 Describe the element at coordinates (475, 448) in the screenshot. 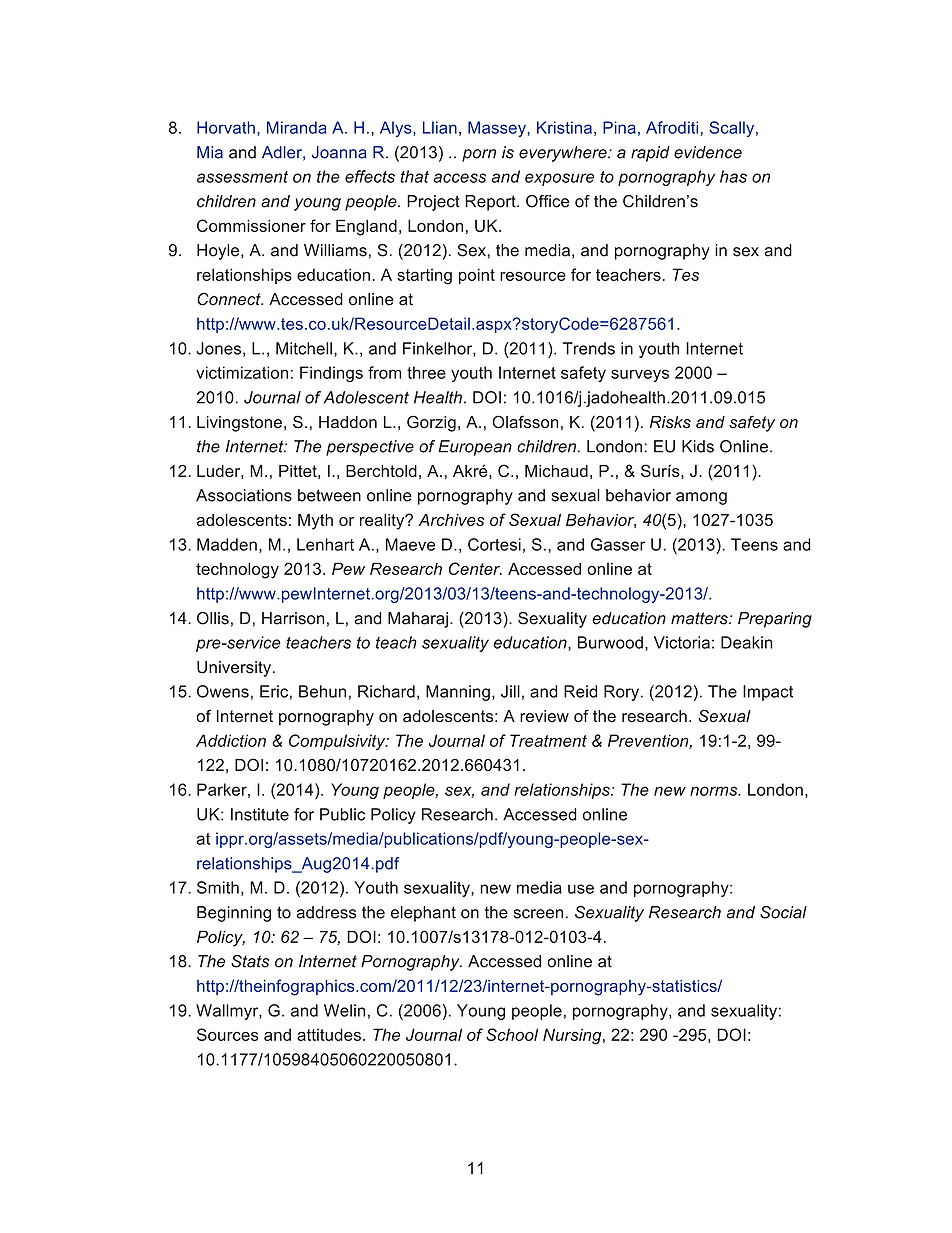

I see `European` at that location.
